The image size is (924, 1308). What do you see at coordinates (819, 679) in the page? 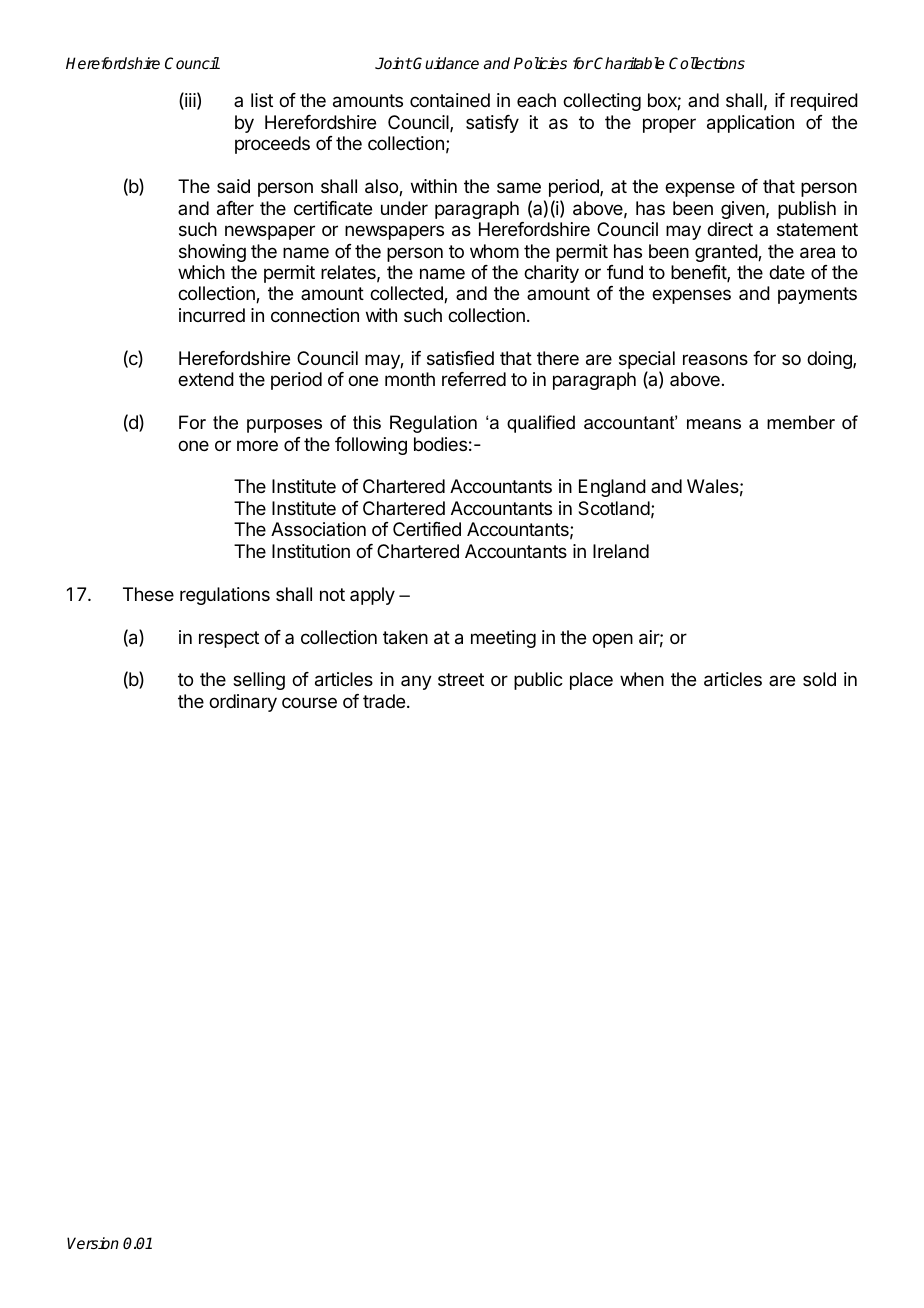
I see `sold` at bounding box center [819, 679].
